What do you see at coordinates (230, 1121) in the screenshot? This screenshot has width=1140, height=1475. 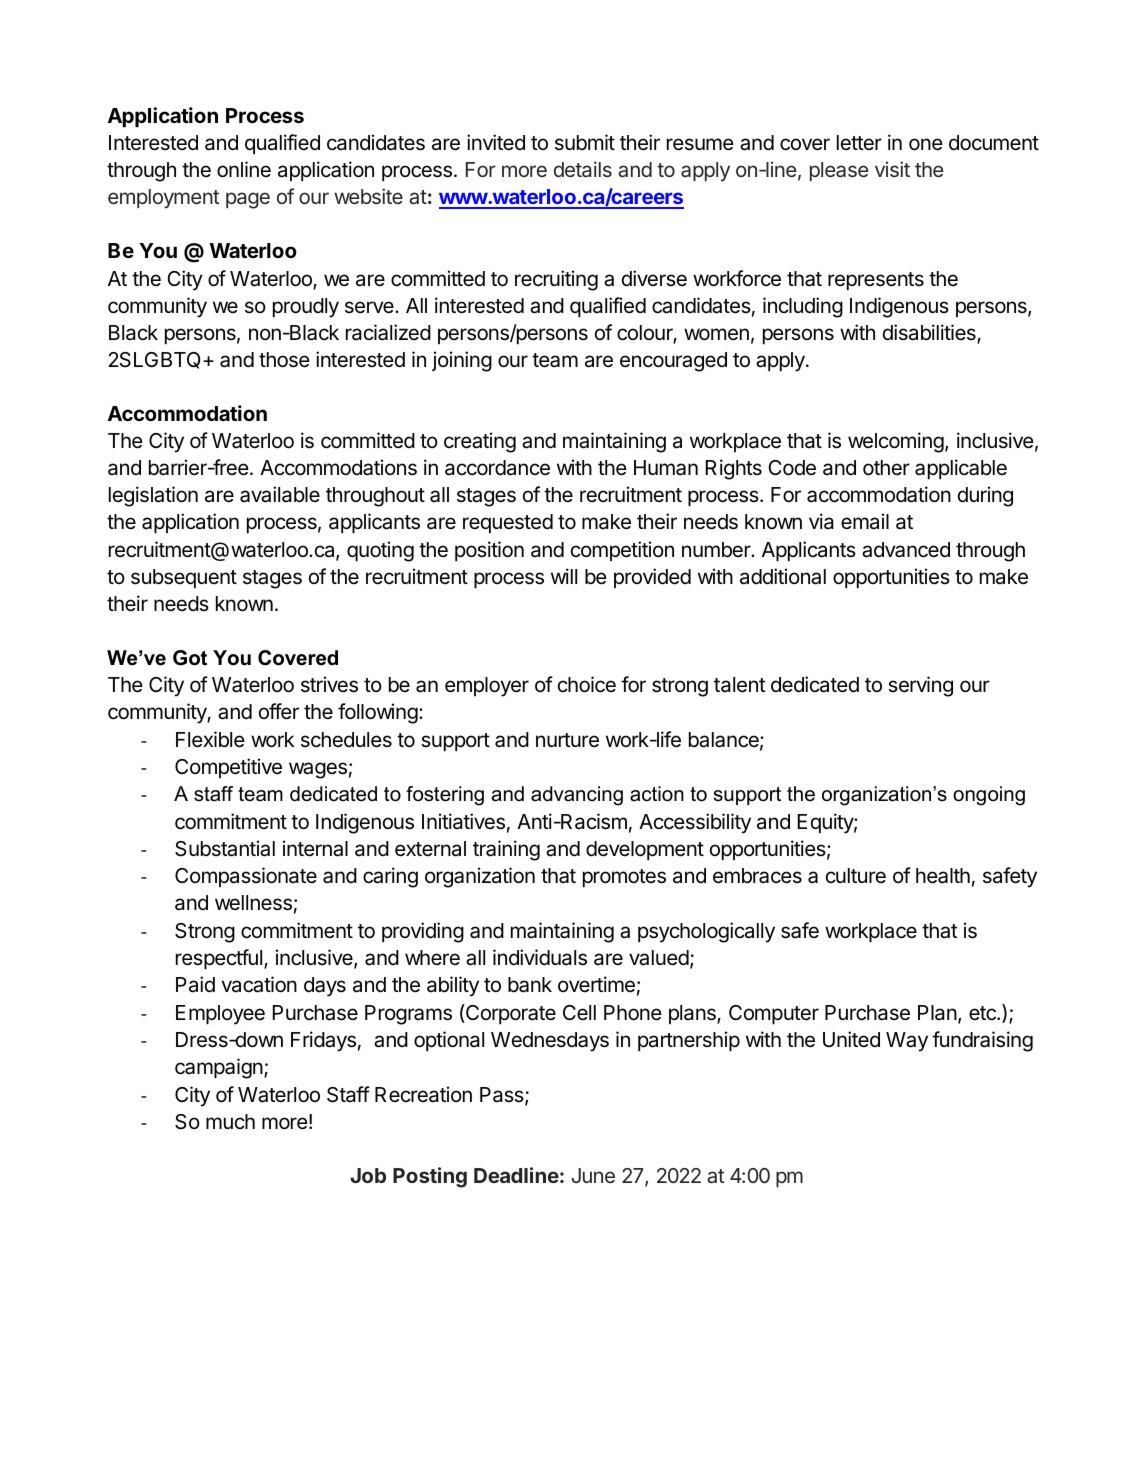 I see `much` at bounding box center [230, 1121].
